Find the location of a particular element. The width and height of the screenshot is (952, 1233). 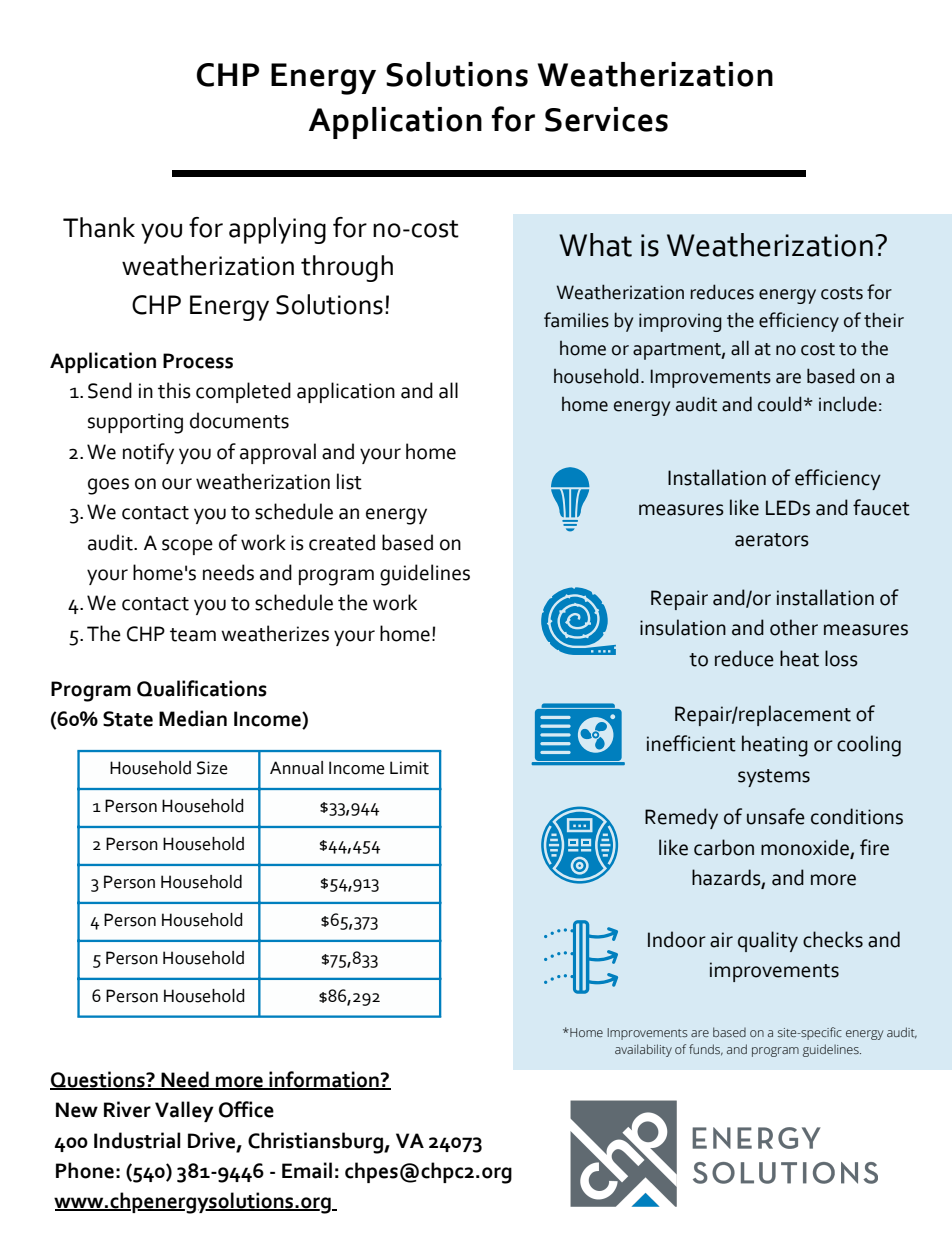

Indoor is located at coordinates (677, 939).
